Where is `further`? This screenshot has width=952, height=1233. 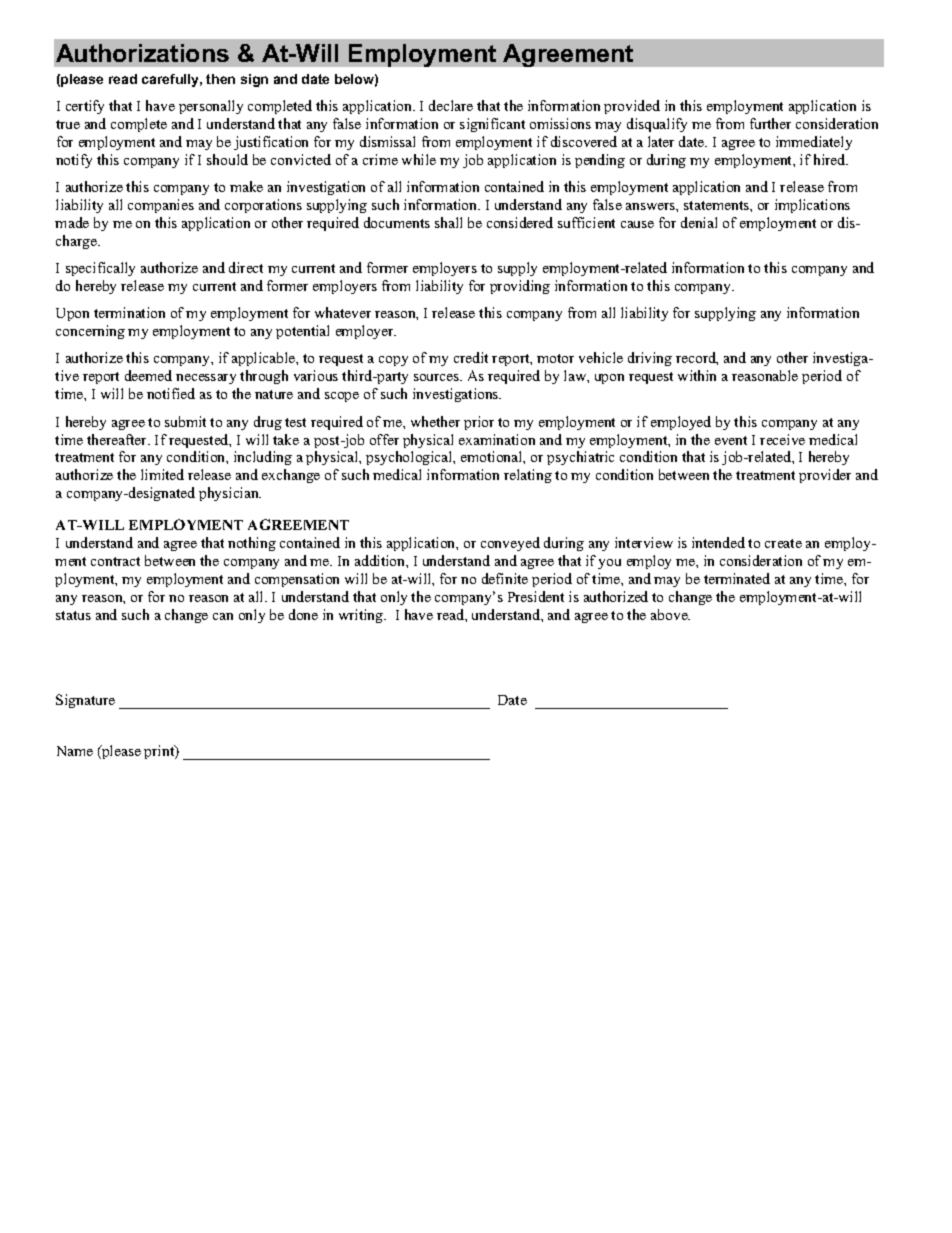 further is located at coordinates (770, 123).
